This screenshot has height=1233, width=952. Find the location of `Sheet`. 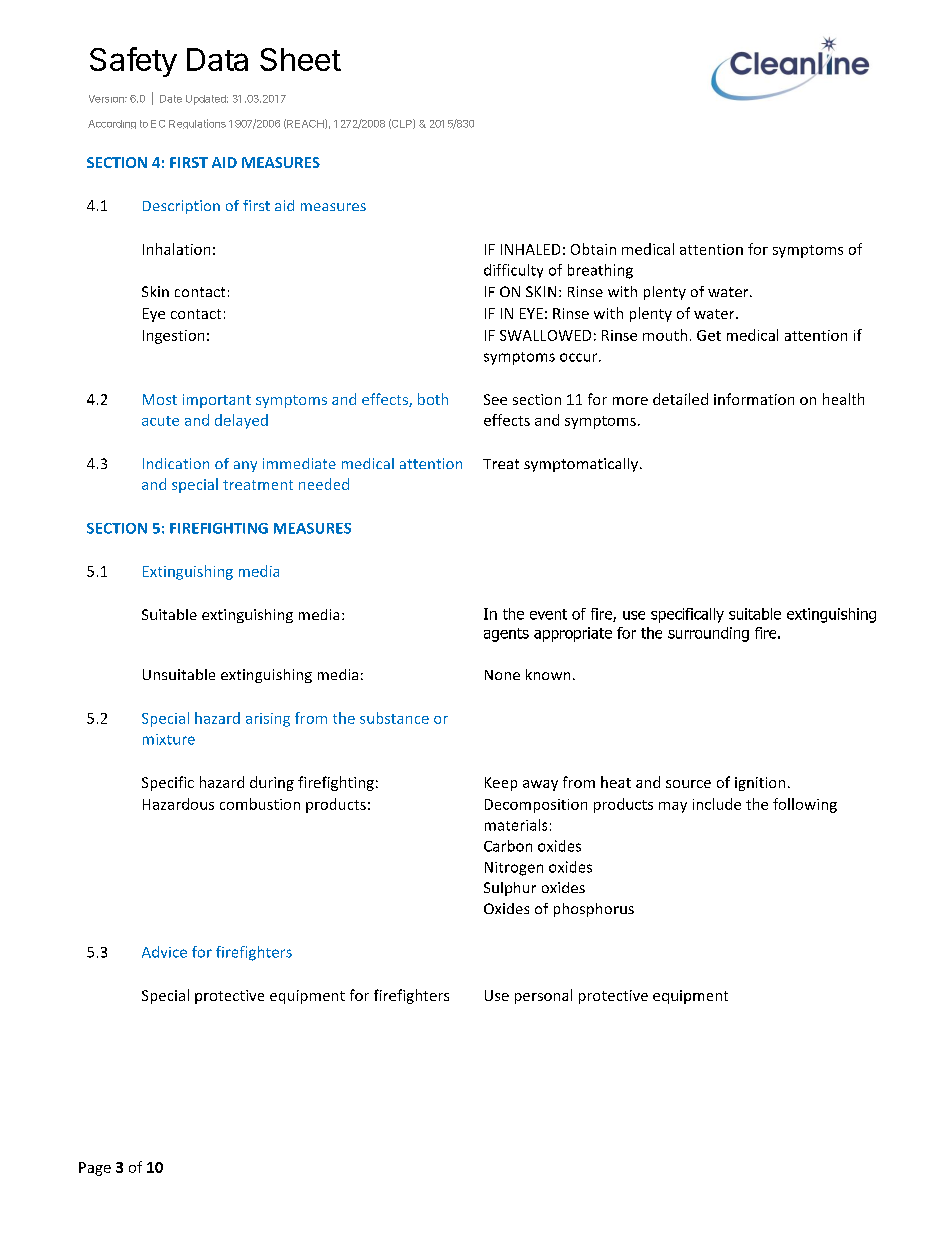

Sheet is located at coordinates (300, 59).
